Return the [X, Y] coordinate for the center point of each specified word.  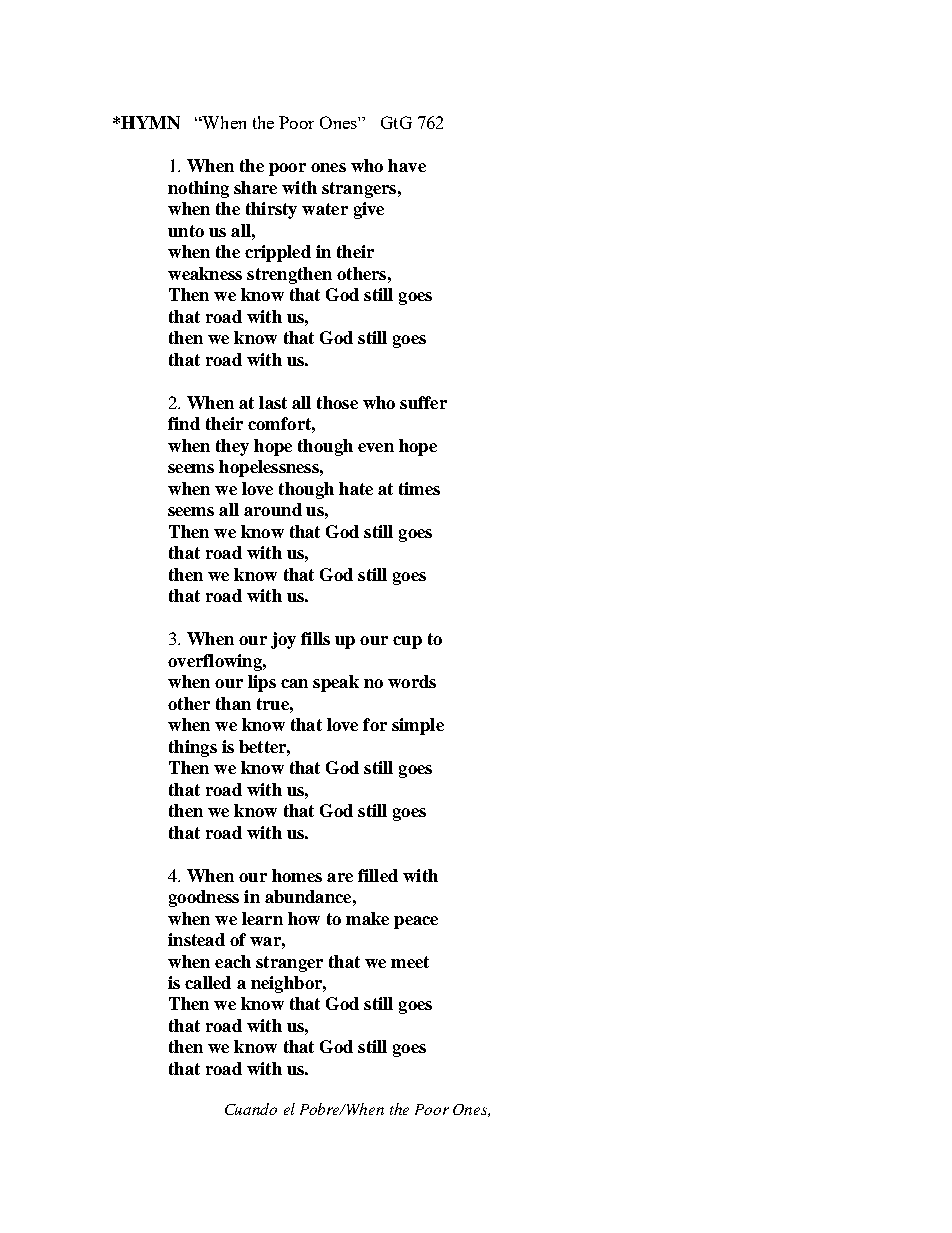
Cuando [251, 1109]
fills [315, 638]
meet [410, 962]
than [233, 703]
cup [407, 642]
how [304, 918]
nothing [198, 189]
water [325, 209]
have [407, 165]
